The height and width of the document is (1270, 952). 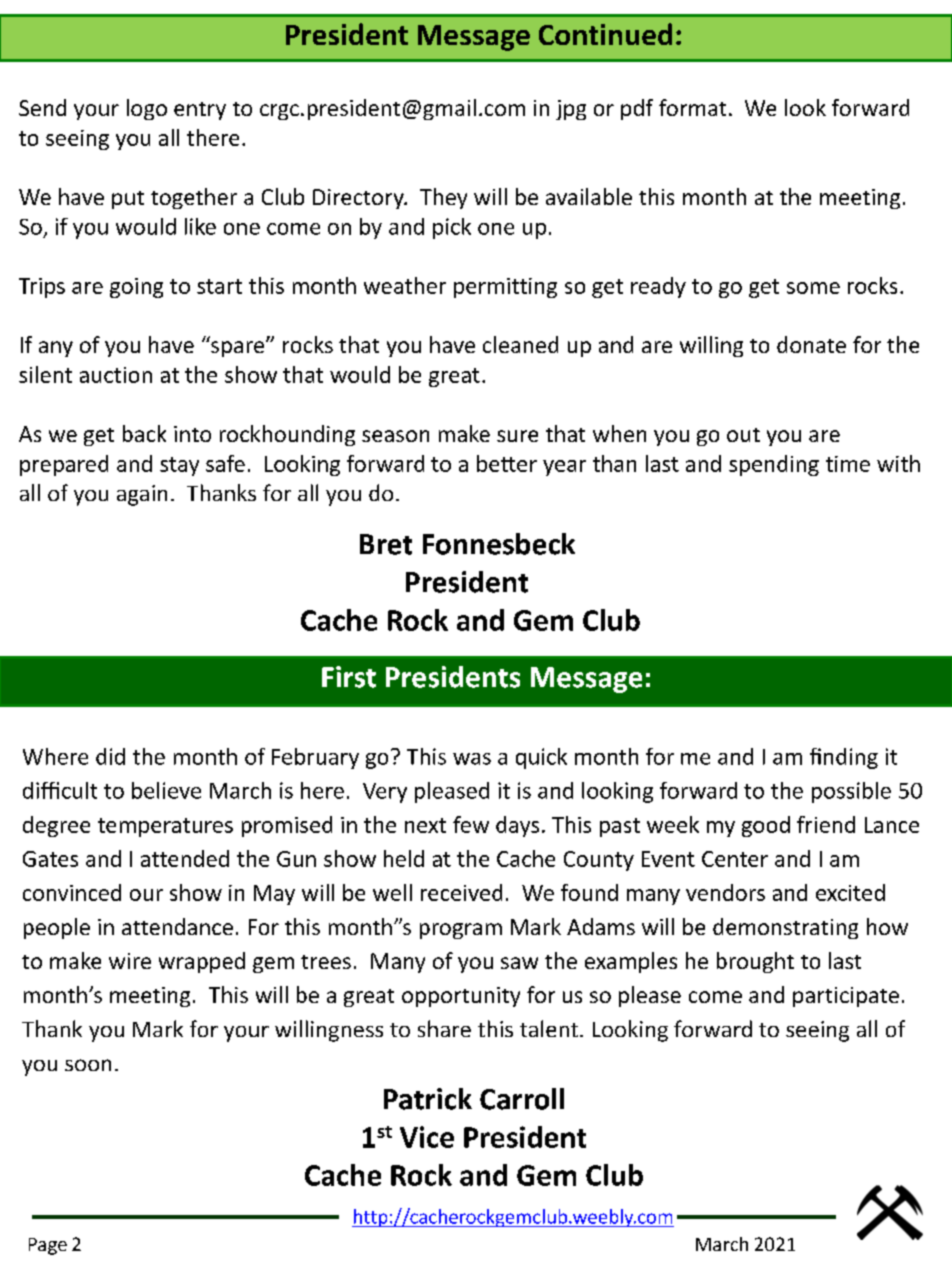 What do you see at coordinates (692, 107) in the document?
I see `format` at bounding box center [692, 107].
